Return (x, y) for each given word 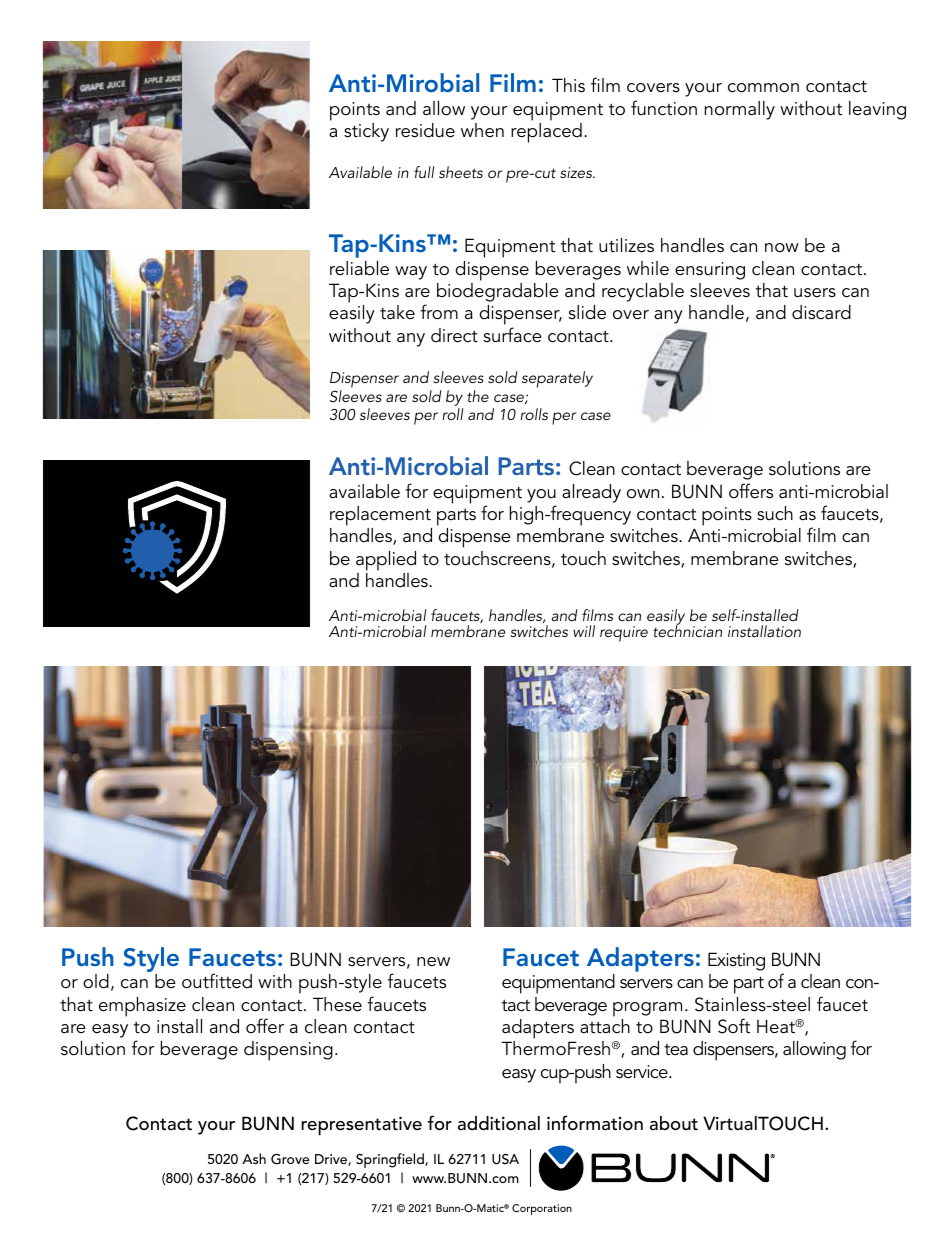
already (591, 493)
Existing (736, 961)
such (775, 513)
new (433, 962)
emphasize (142, 1007)
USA (505, 1159)
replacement (380, 516)
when (482, 130)
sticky (366, 132)
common (763, 88)
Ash (254, 1158)
